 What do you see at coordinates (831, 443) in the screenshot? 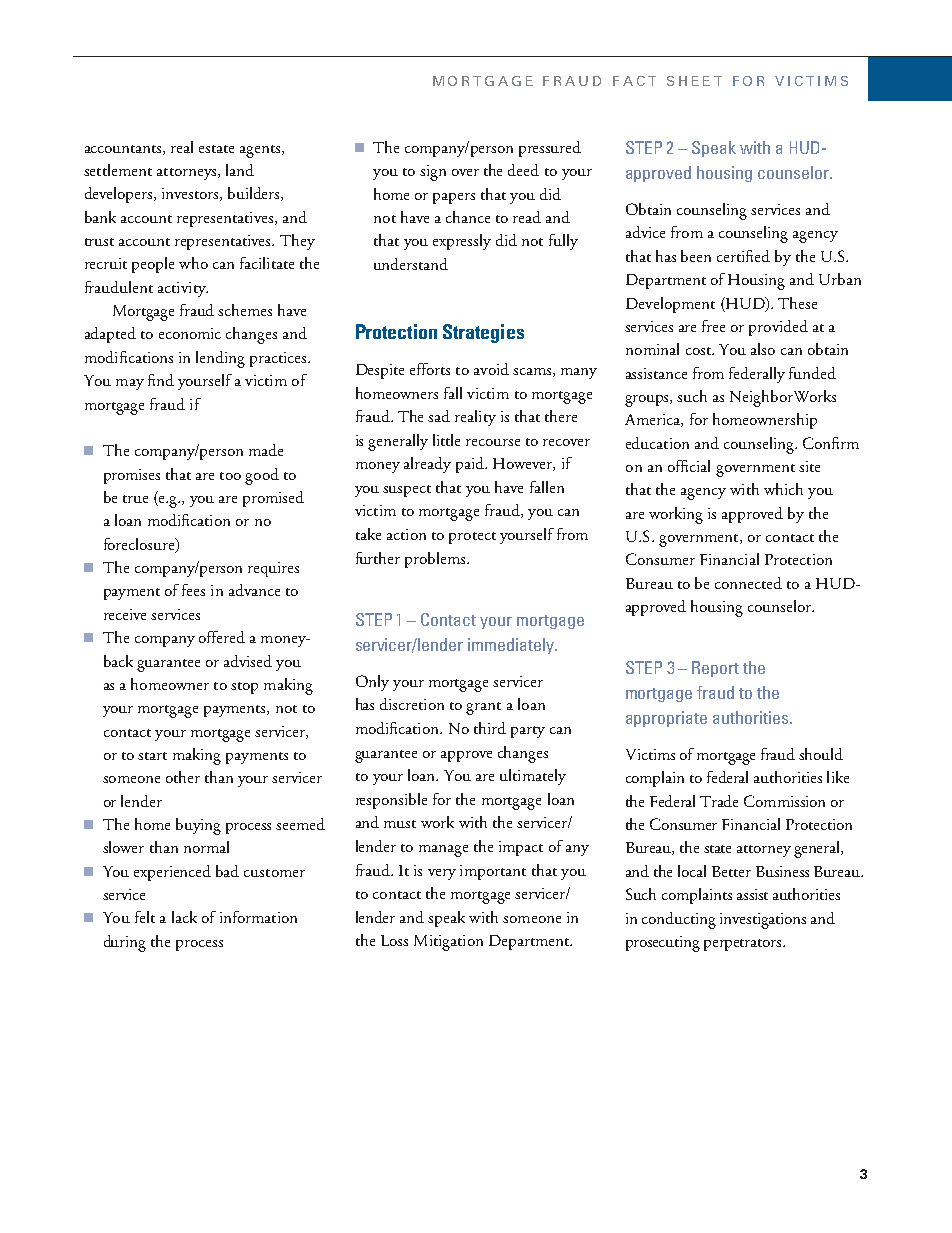
I see `Confirm` at bounding box center [831, 443].
